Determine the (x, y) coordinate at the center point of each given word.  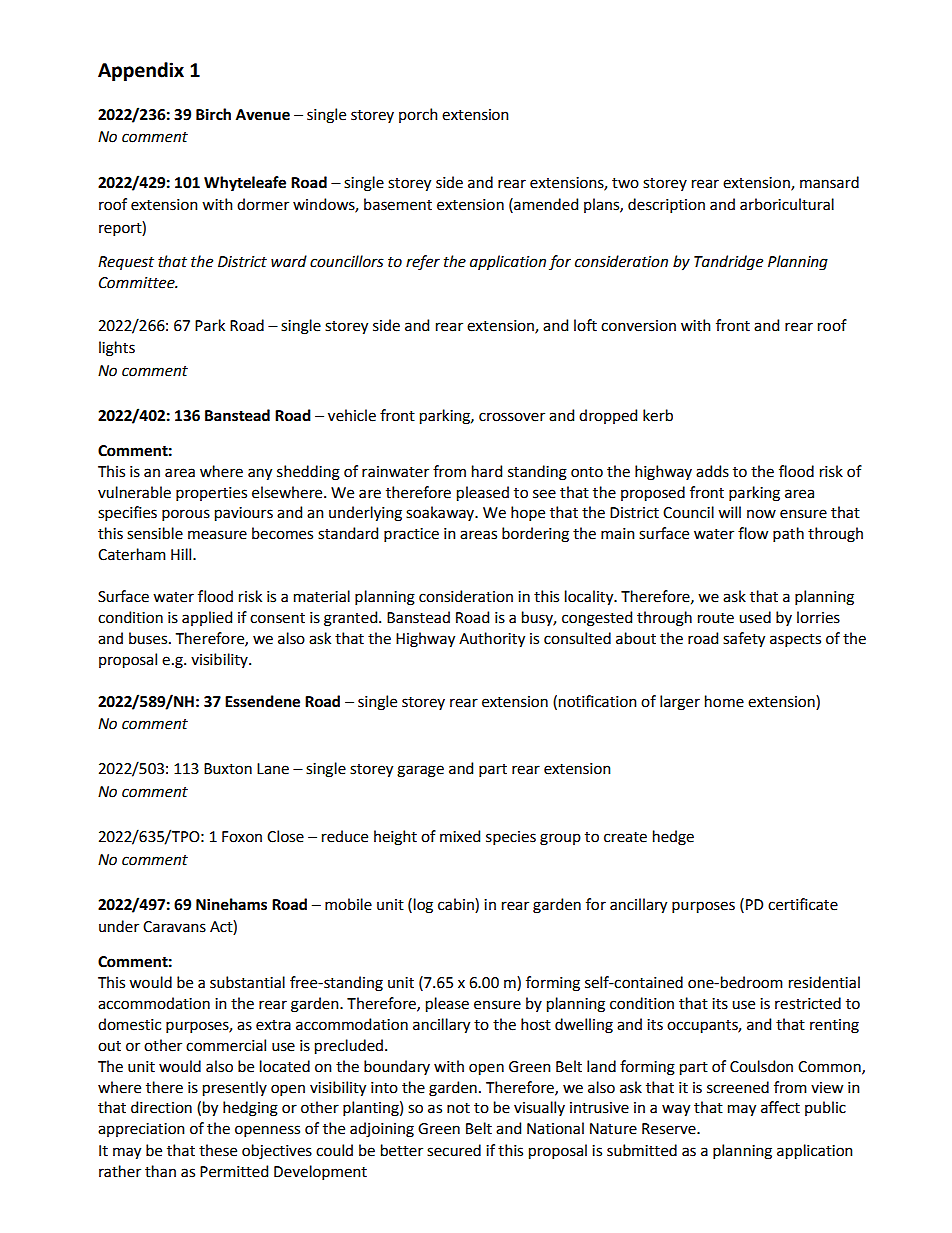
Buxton (228, 769)
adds (712, 471)
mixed (460, 836)
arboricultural (787, 204)
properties (211, 494)
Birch (213, 114)
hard (487, 471)
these (218, 1150)
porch (418, 115)
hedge (673, 838)
